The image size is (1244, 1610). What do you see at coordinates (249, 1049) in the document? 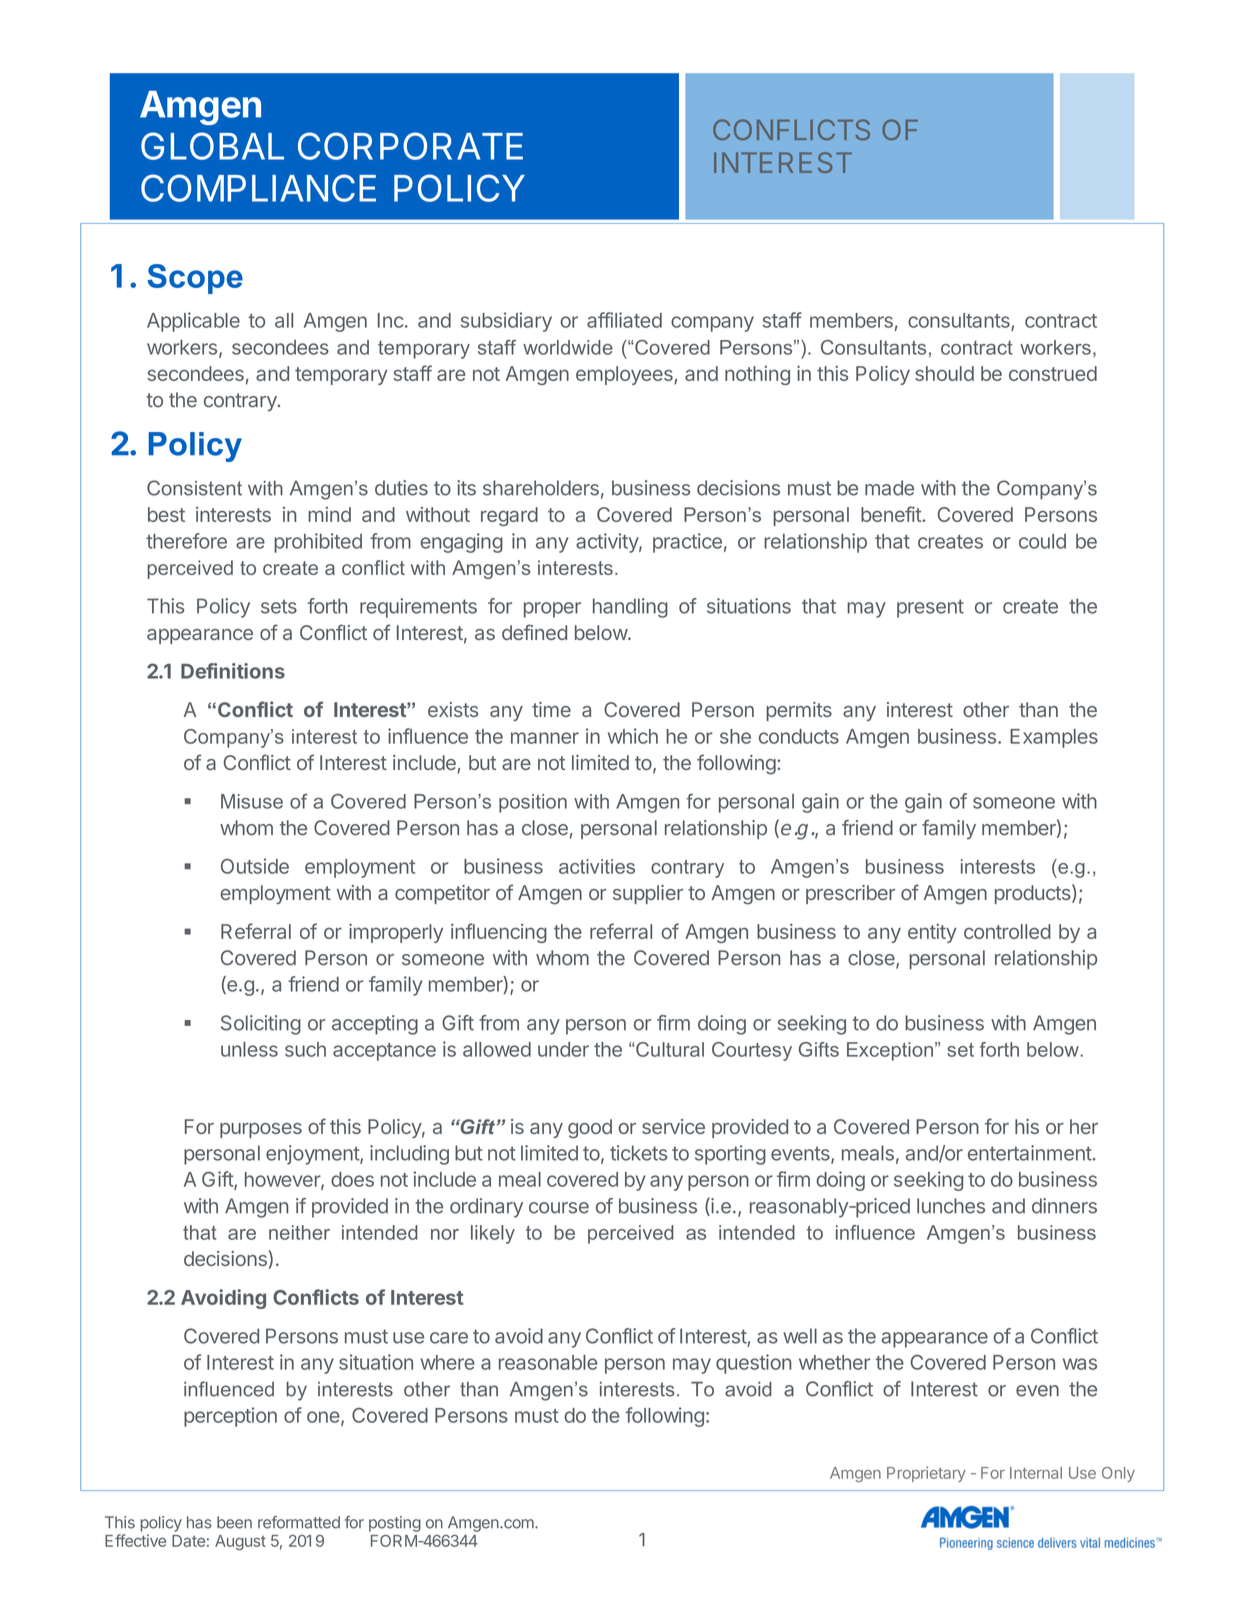
I see `unless` at bounding box center [249, 1049].
